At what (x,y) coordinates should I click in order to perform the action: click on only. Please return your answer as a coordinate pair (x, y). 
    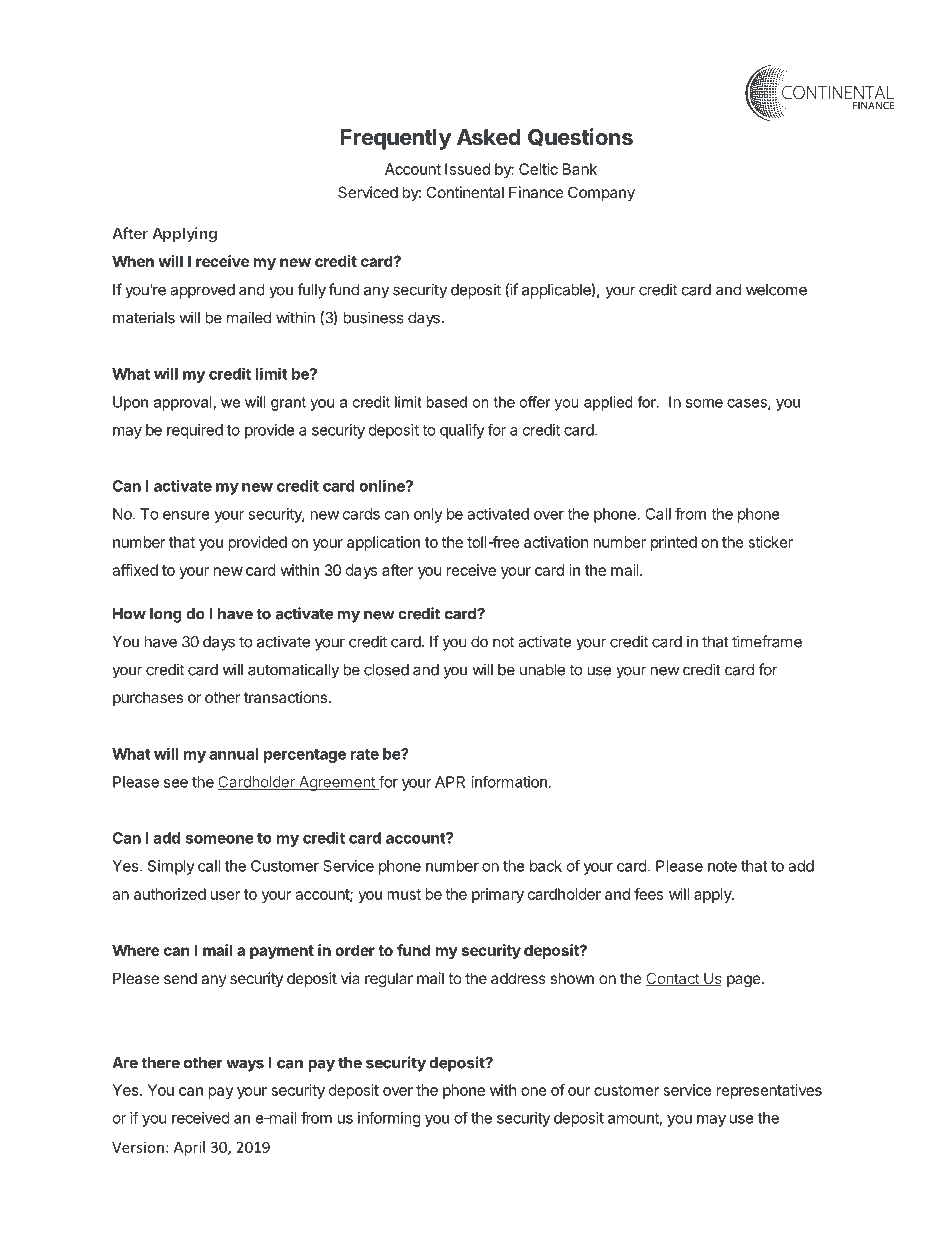
    Looking at the image, I should click on (428, 515).
